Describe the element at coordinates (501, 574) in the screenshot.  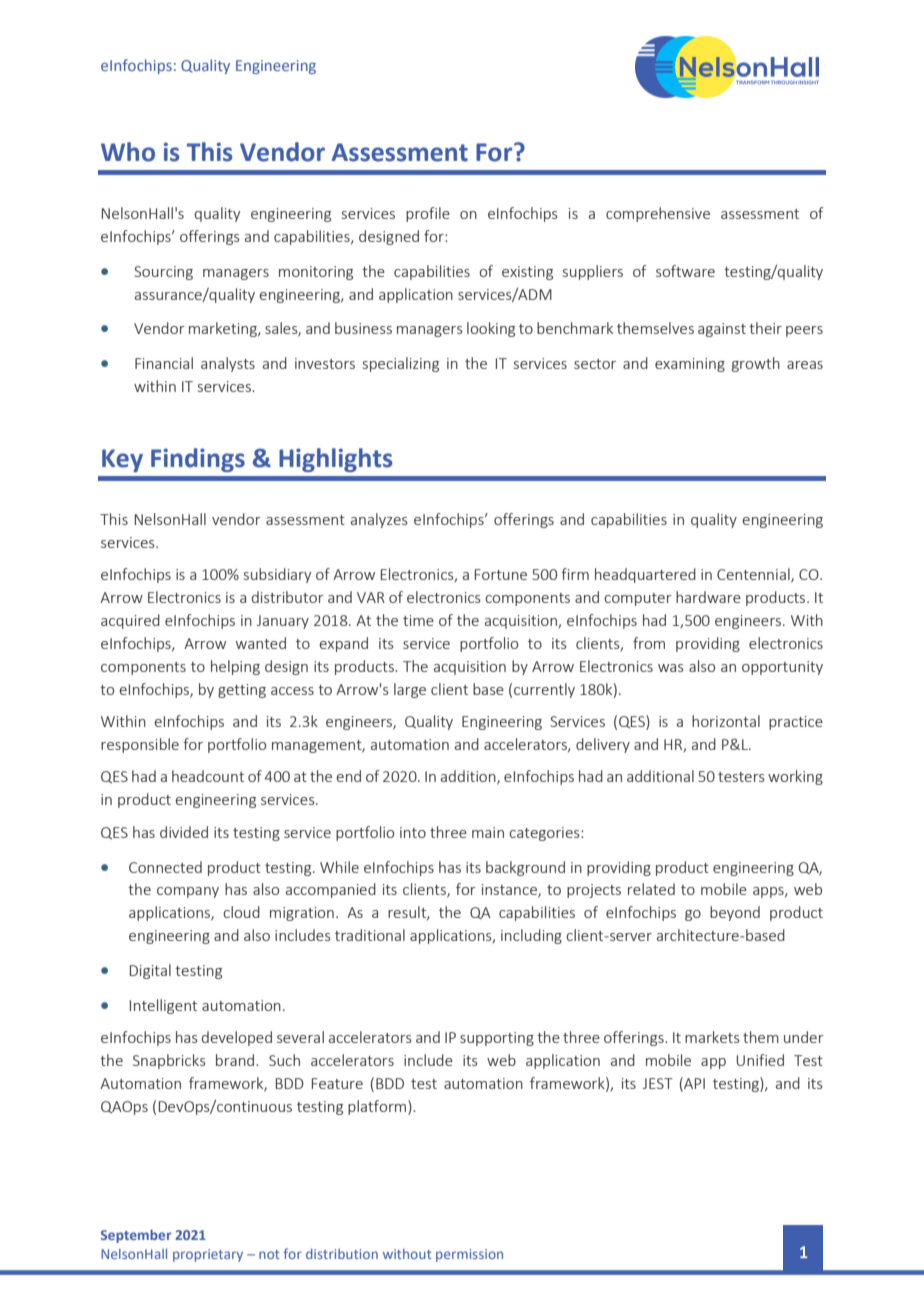
I see `Fortune` at that location.
